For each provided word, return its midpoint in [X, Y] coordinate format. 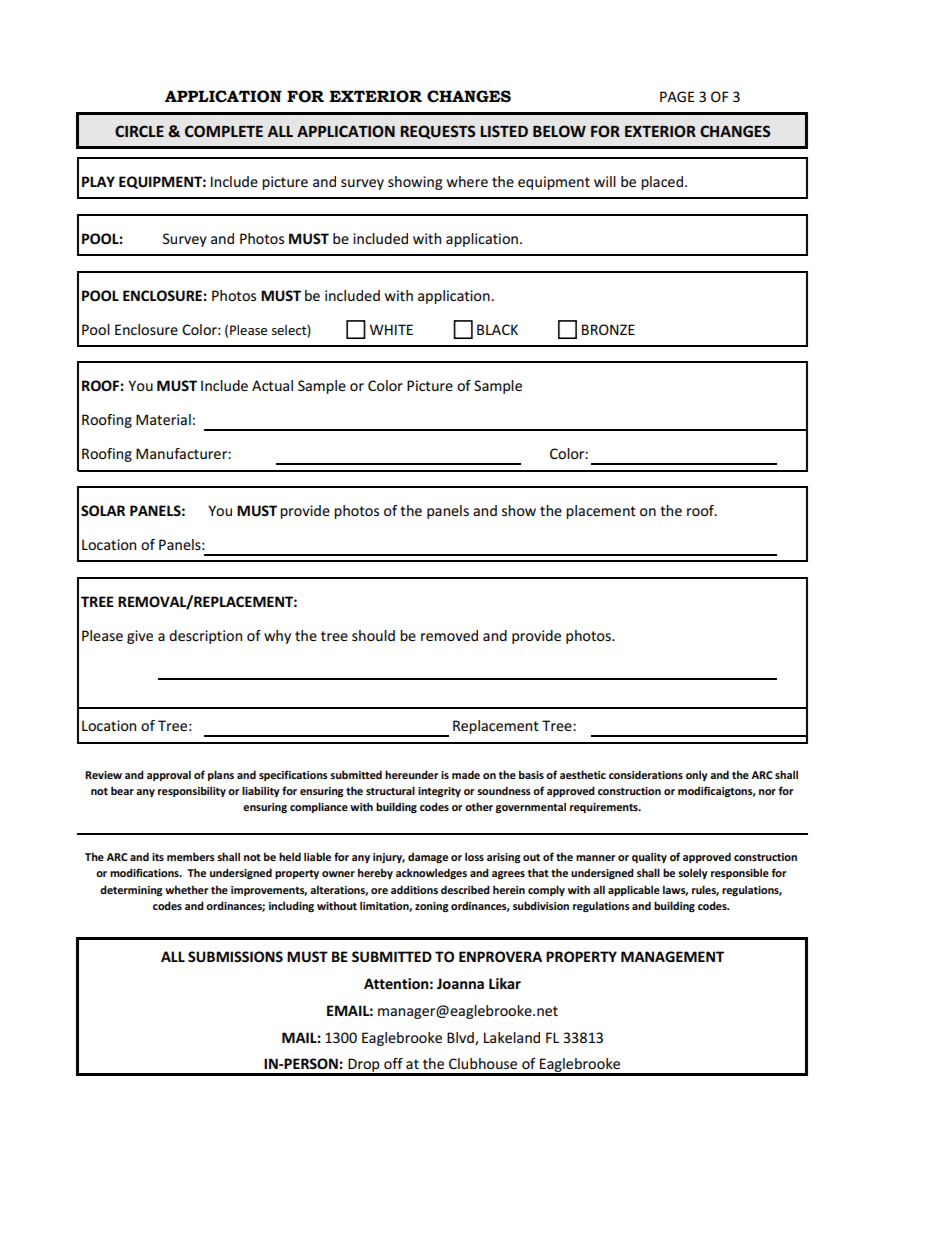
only [697, 775]
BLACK [497, 329]
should [373, 635]
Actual [272, 385]
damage [428, 857]
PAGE [677, 96]
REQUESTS [438, 132]
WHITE [391, 329]
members [191, 856]
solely [693, 873]
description [205, 637]
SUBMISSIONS [235, 956]
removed [449, 635]
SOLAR [103, 510]
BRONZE [608, 329]
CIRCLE [139, 131]
